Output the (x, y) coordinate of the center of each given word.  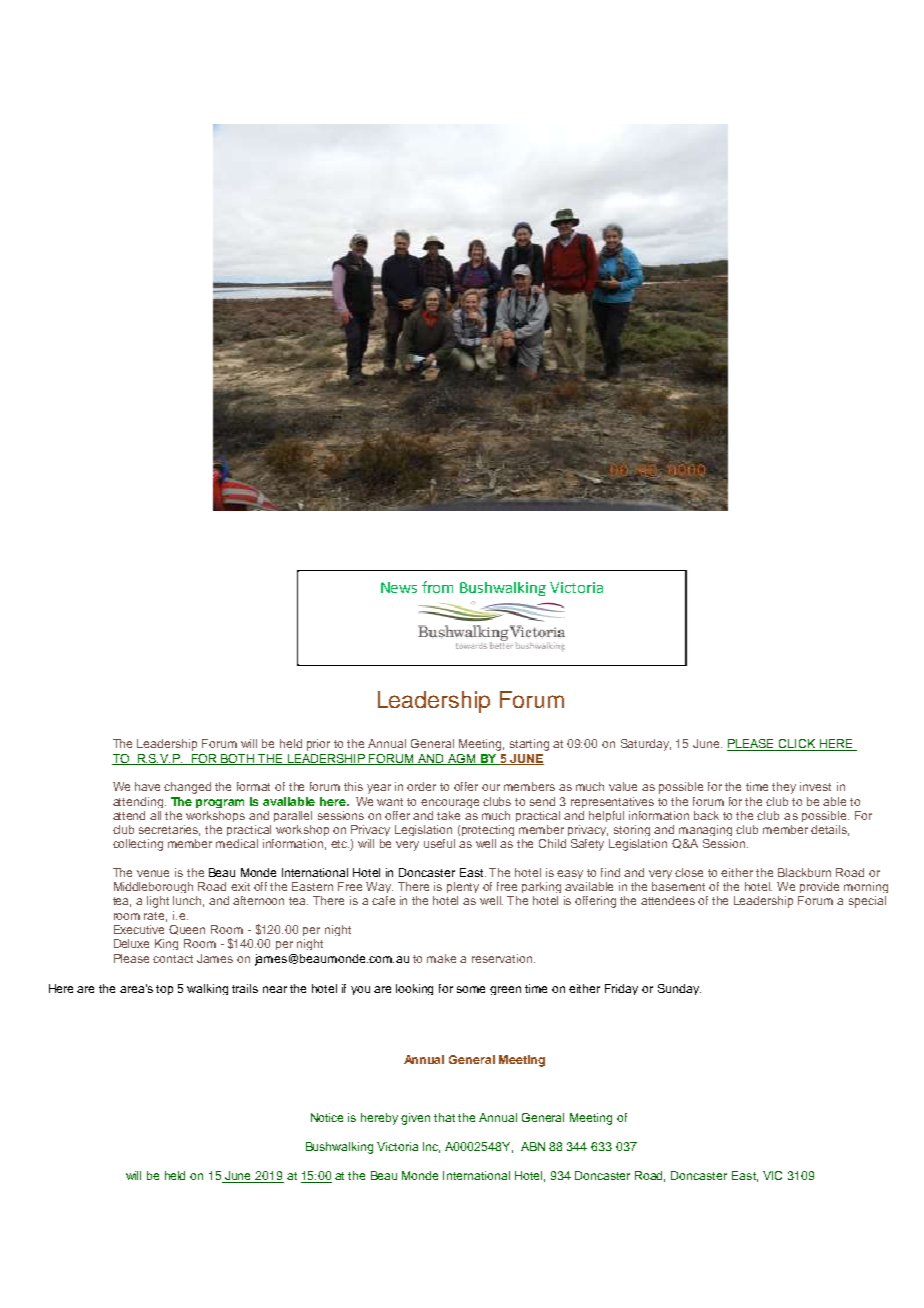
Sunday (679, 989)
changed (187, 788)
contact (173, 959)
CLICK (797, 745)
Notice (327, 1117)
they (784, 788)
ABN (533, 1146)
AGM (461, 759)
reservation (502, 958)
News (399, 587)
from (437, 587)
